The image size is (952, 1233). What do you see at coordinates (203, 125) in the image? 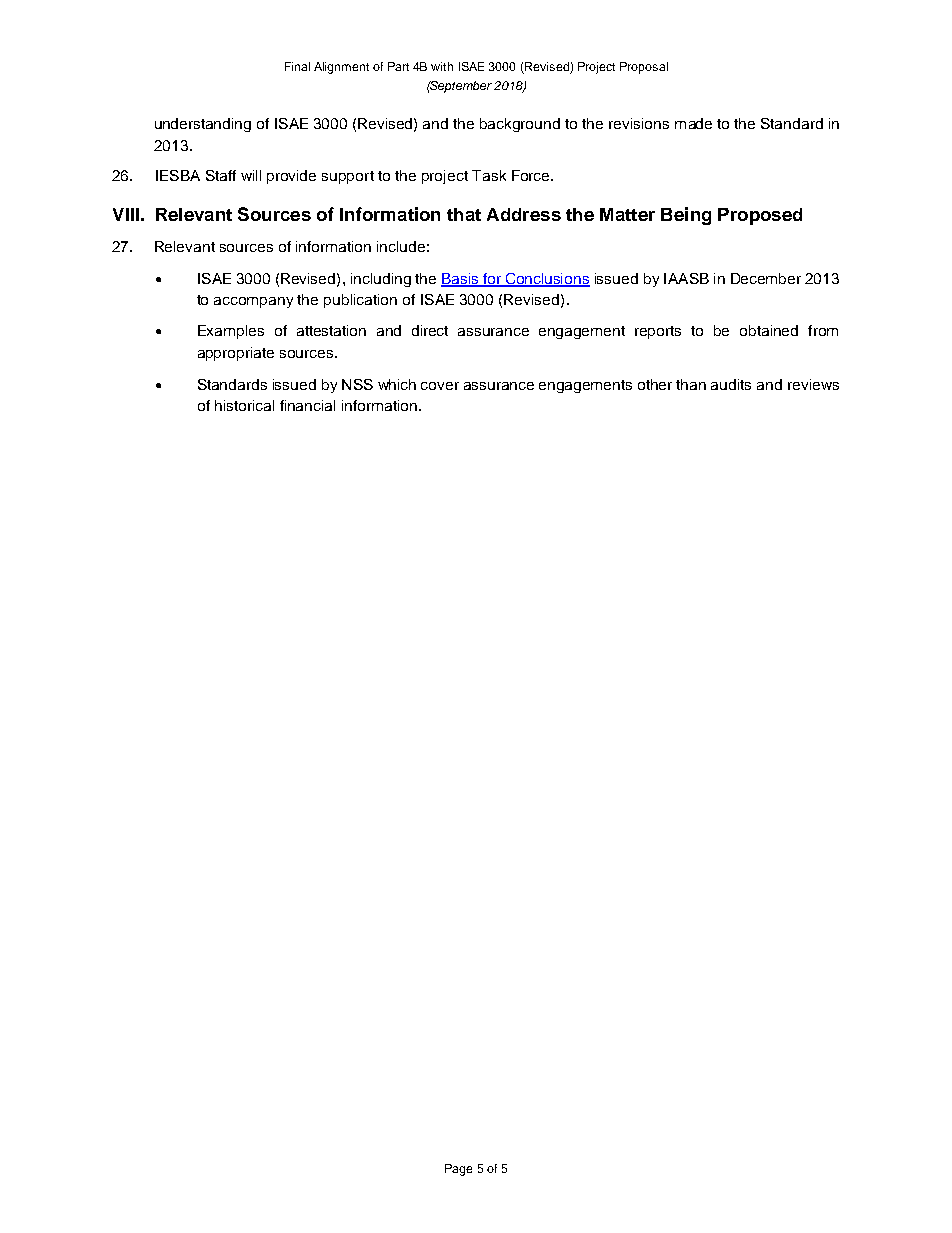
I see `understanding` at bounding box center [203, 125].
